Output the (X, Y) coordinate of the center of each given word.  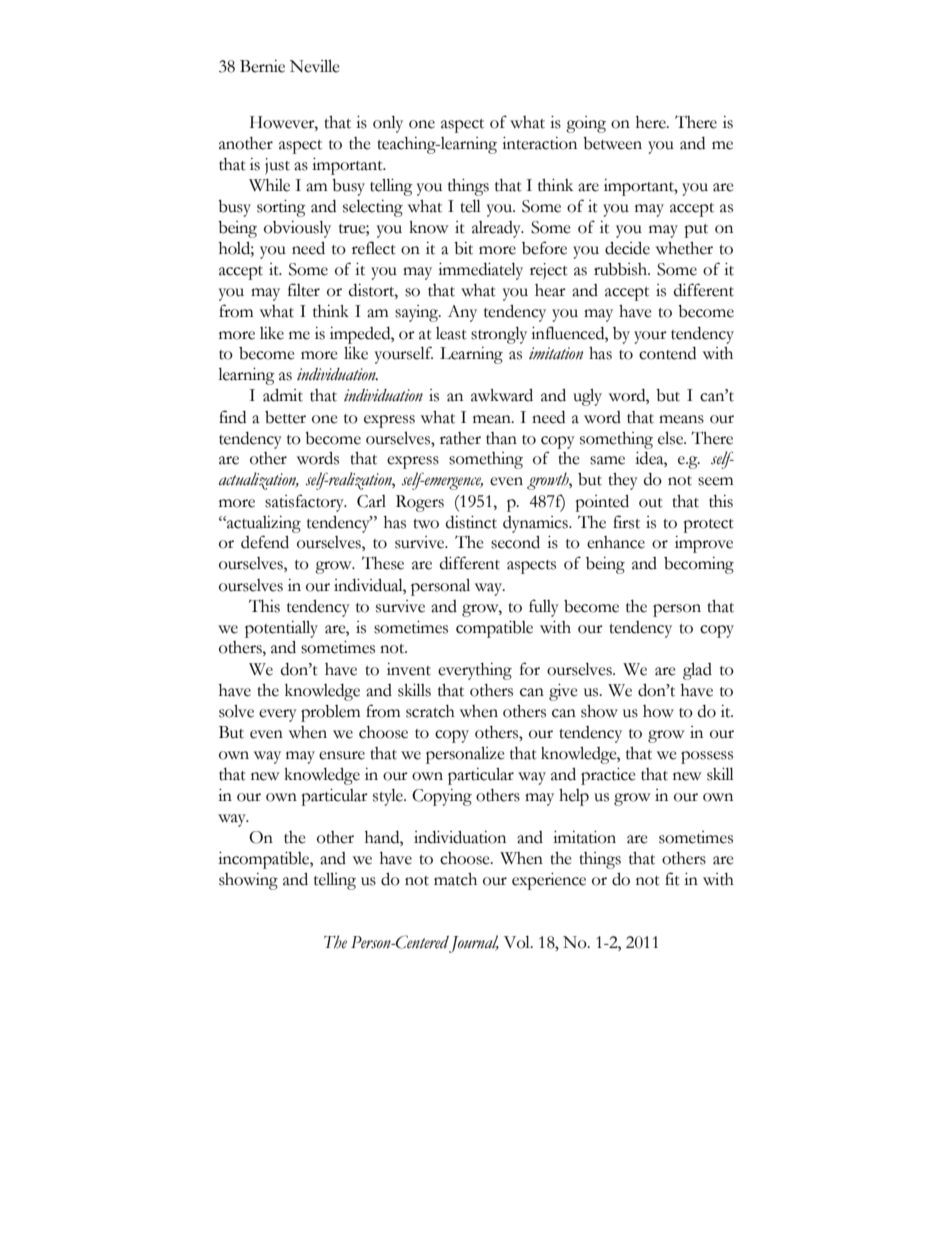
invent (409, 669)
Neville (315, 66)
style (389, 797)
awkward (502, 395)
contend (667, 353)
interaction (539, 143)
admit (283, 395)
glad (697, 671)
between (612, 143)
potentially (281, 629)
